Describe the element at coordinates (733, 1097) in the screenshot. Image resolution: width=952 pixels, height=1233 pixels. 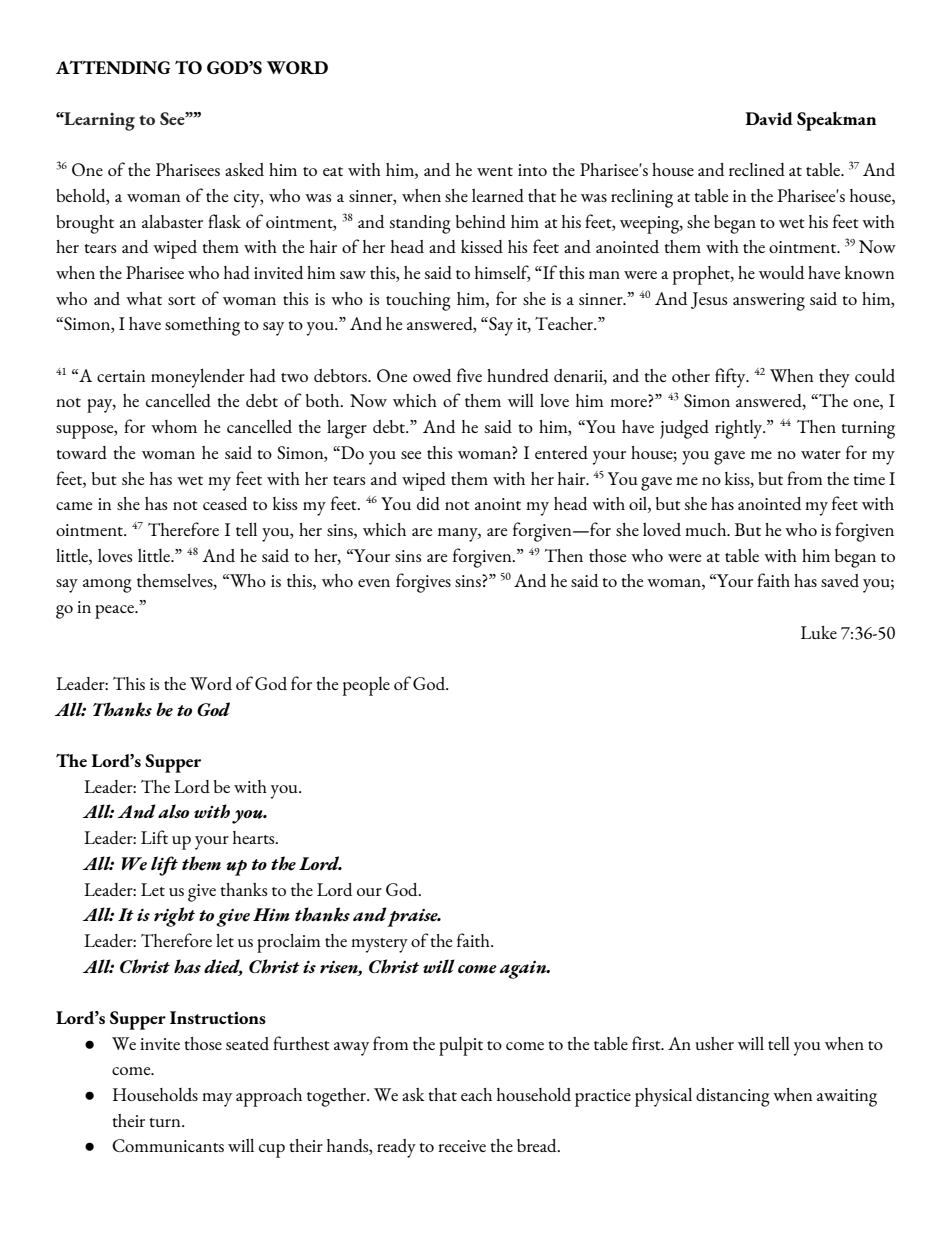
I see `distancing` at that location.
